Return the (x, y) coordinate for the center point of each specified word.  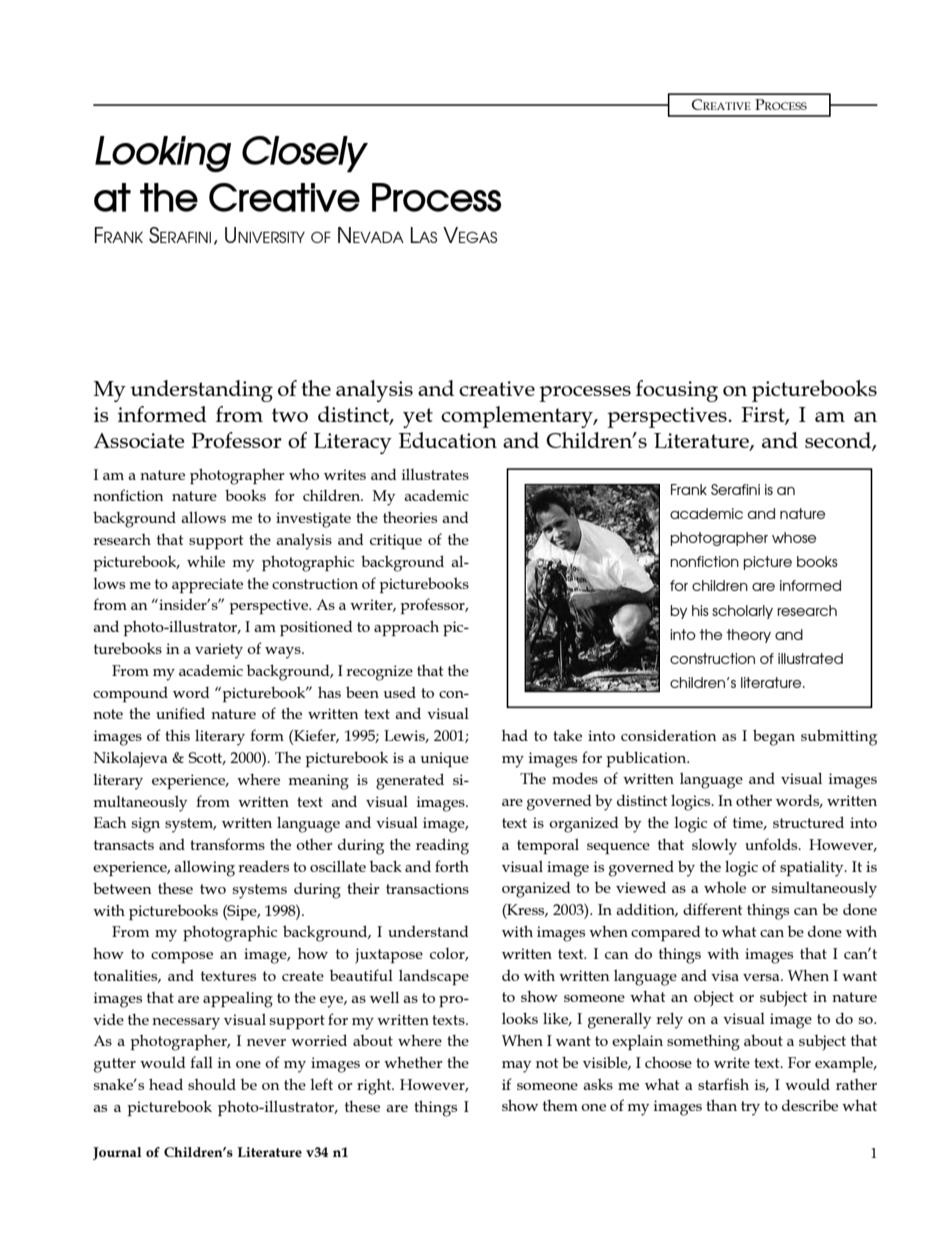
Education (448, 440)
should (212, 1084)
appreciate (207, 585)
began (774, 737)
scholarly (742, 612)
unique (445, 759)
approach (406, 628)
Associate (139, 440)
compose (182, 957)
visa (725, 975)
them (560, 1105)
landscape (434, 977)
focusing (677, 391)
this (177, 735)
